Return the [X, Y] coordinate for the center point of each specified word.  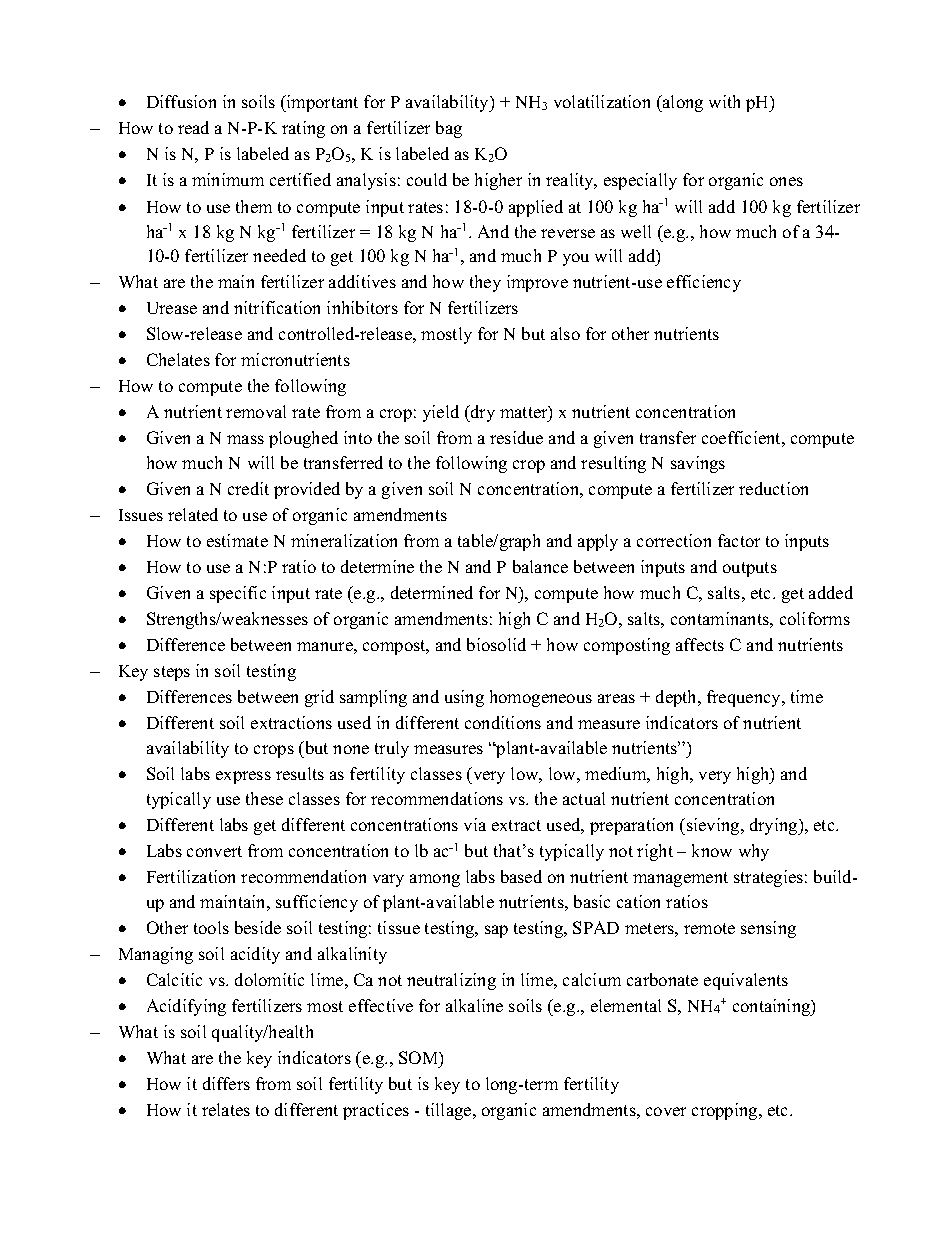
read [193, 127]
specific [238, 594]
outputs [750, 569]
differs [226, 1083]
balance [540, 566]
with [724, 101]
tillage [450, 1111]
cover [666, 1111]
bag [449, 129]
